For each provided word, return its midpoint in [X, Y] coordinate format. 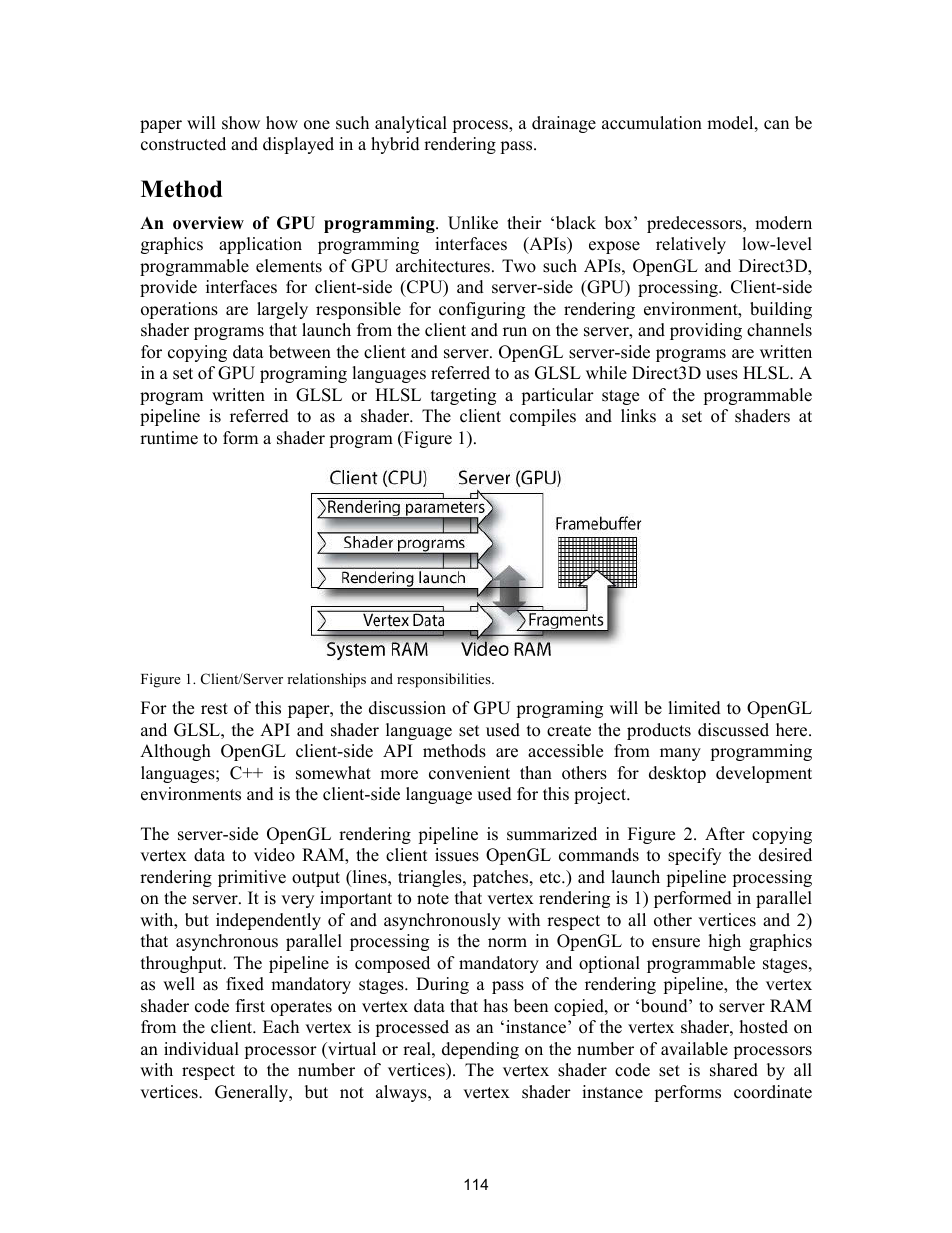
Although [175, 752]
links [638, 416]
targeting [463, 396]
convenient [469, 773]
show [241, 123]
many [680, 754]
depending [480, 1050]
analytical [411, 124]
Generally [253, 1093]
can [776, 125]
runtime [169, 438]
